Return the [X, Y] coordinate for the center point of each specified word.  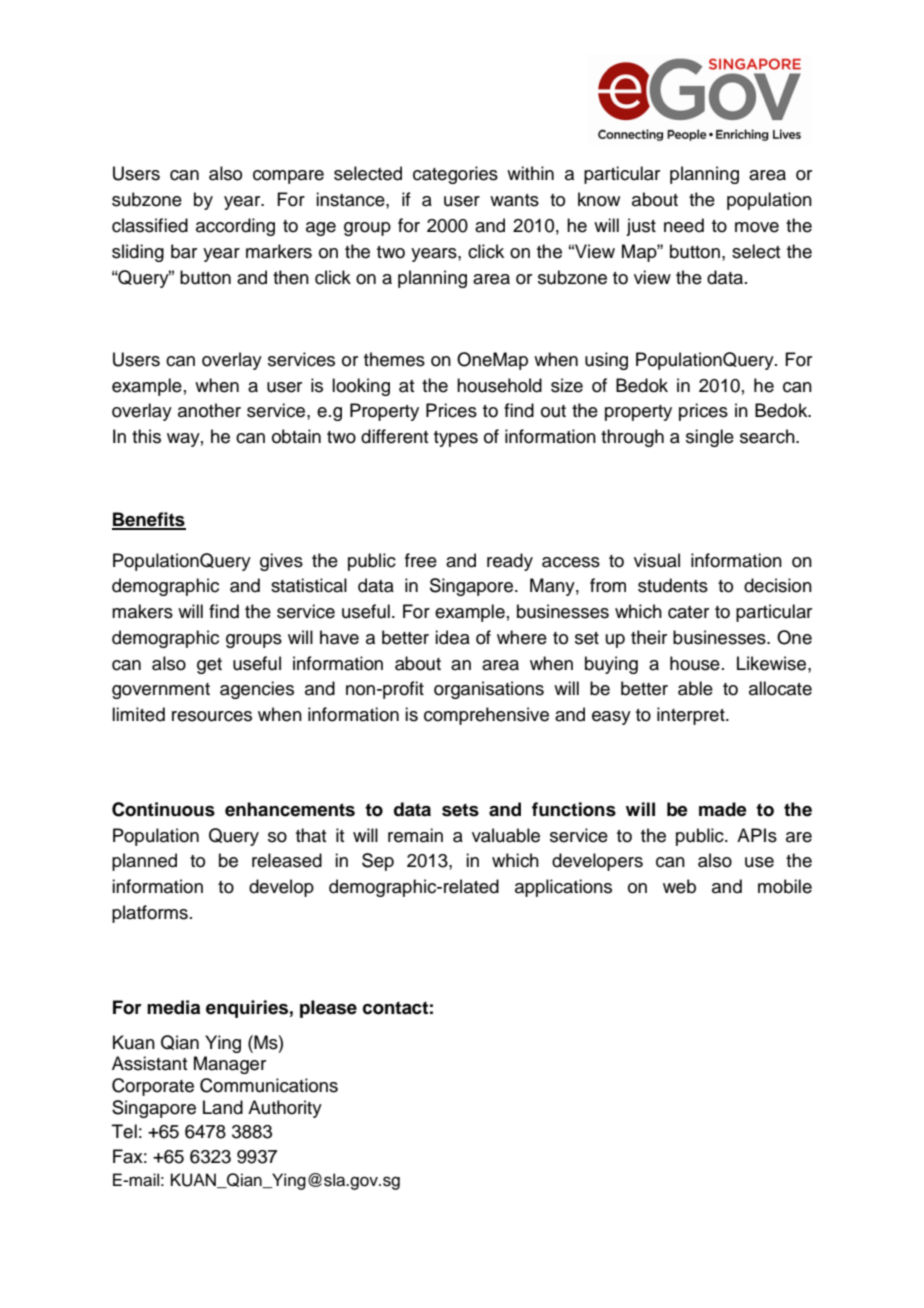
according [235, 227]
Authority [285, 1109]
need [684, 225]
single [710, 438]
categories [455, 175]
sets [460, 810]
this [146, 436]
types [456, 439]
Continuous [163, 809]
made [723, 809]
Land [223, 1107]
